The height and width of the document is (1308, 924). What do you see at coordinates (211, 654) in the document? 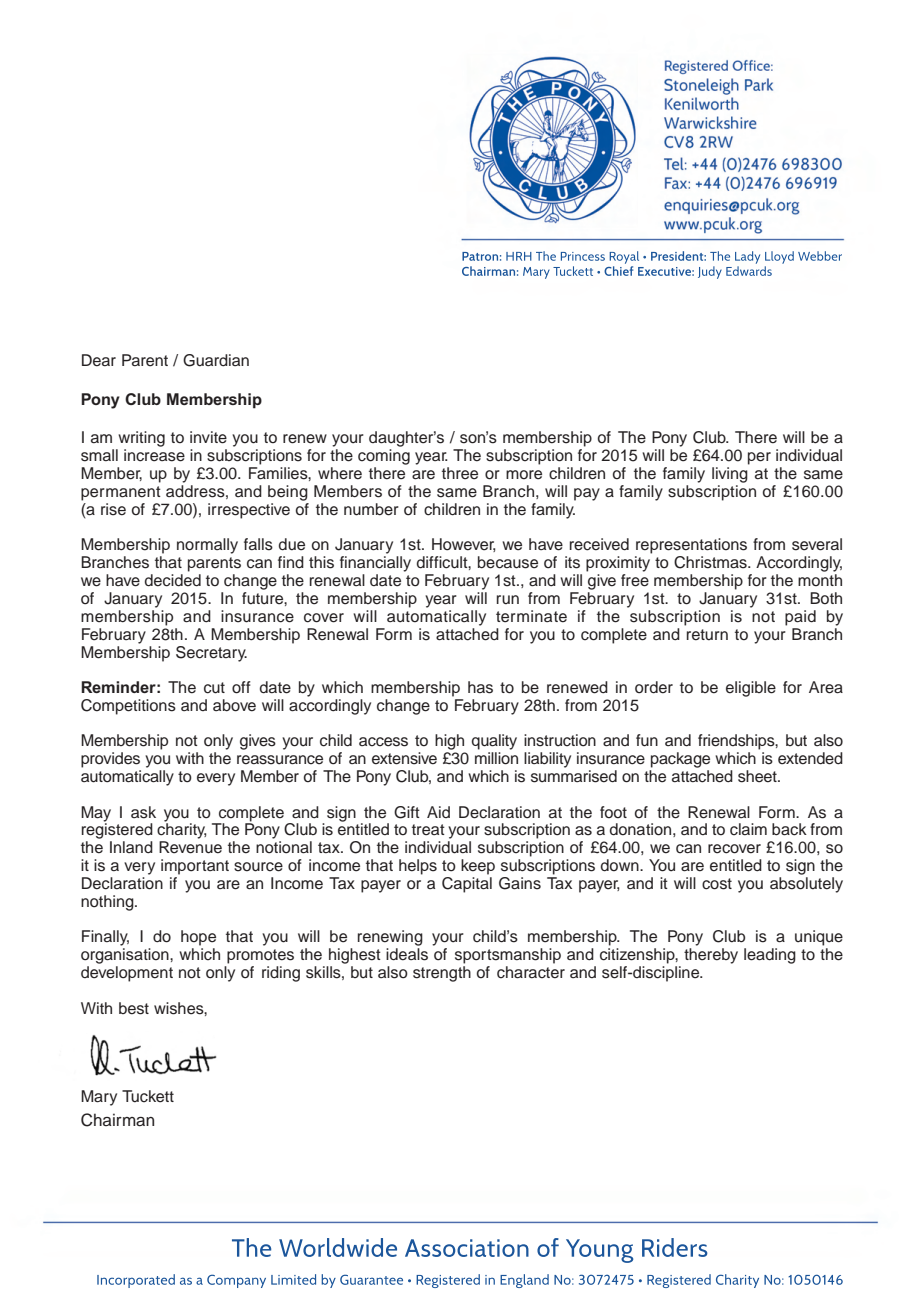
I see `Secretary` at bounding box center [211, 654].
